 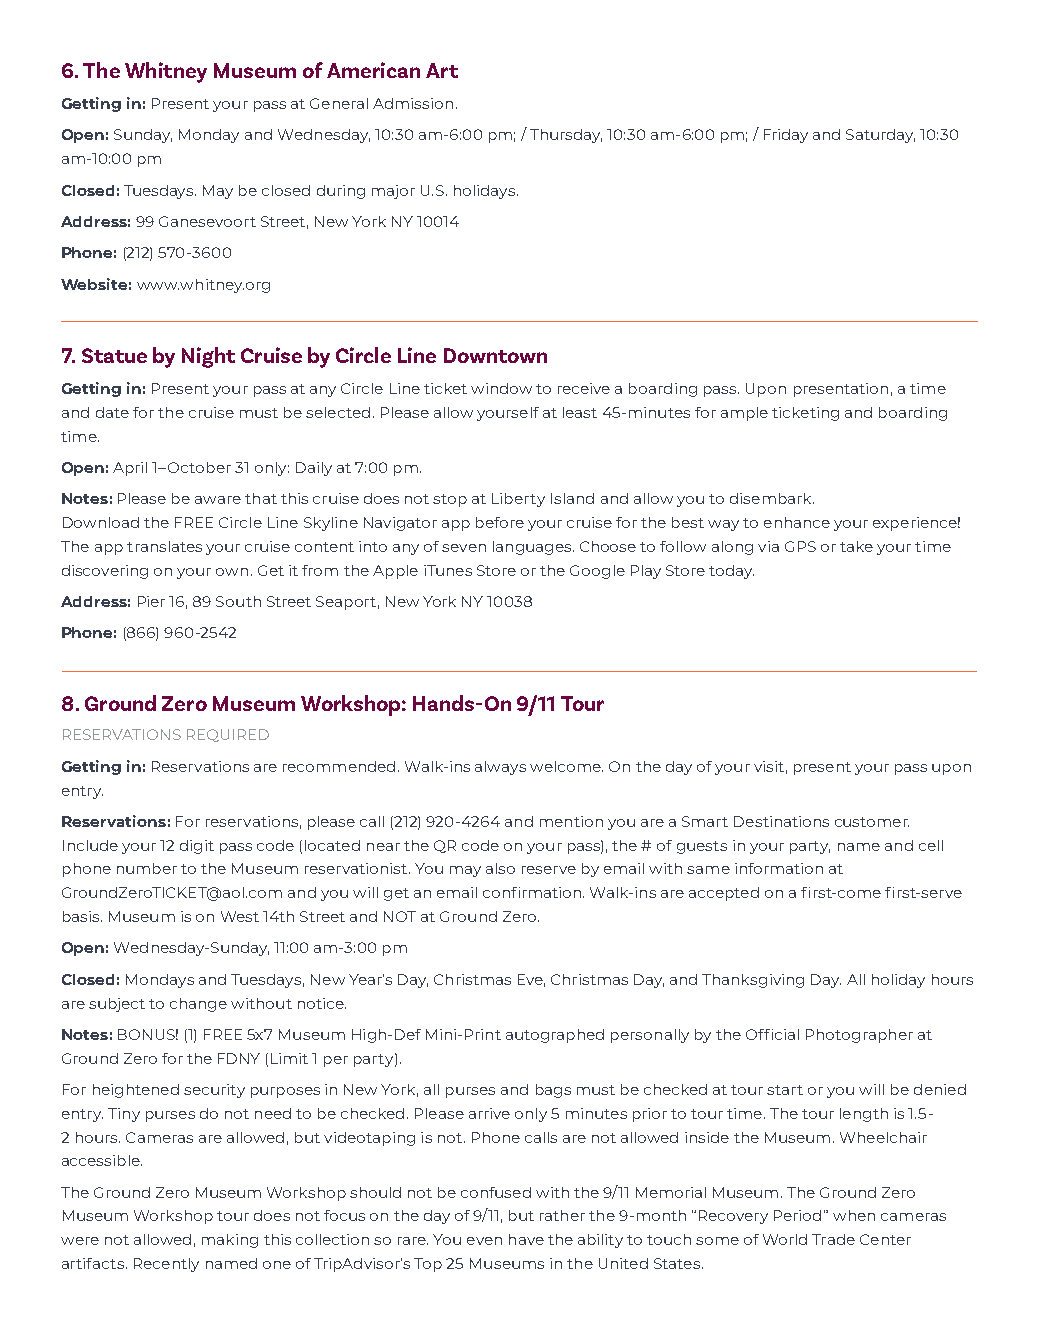 What do you see at coordinates (566, 136) in the document?
I see `Thursday` at bounding box center [566, 136].
